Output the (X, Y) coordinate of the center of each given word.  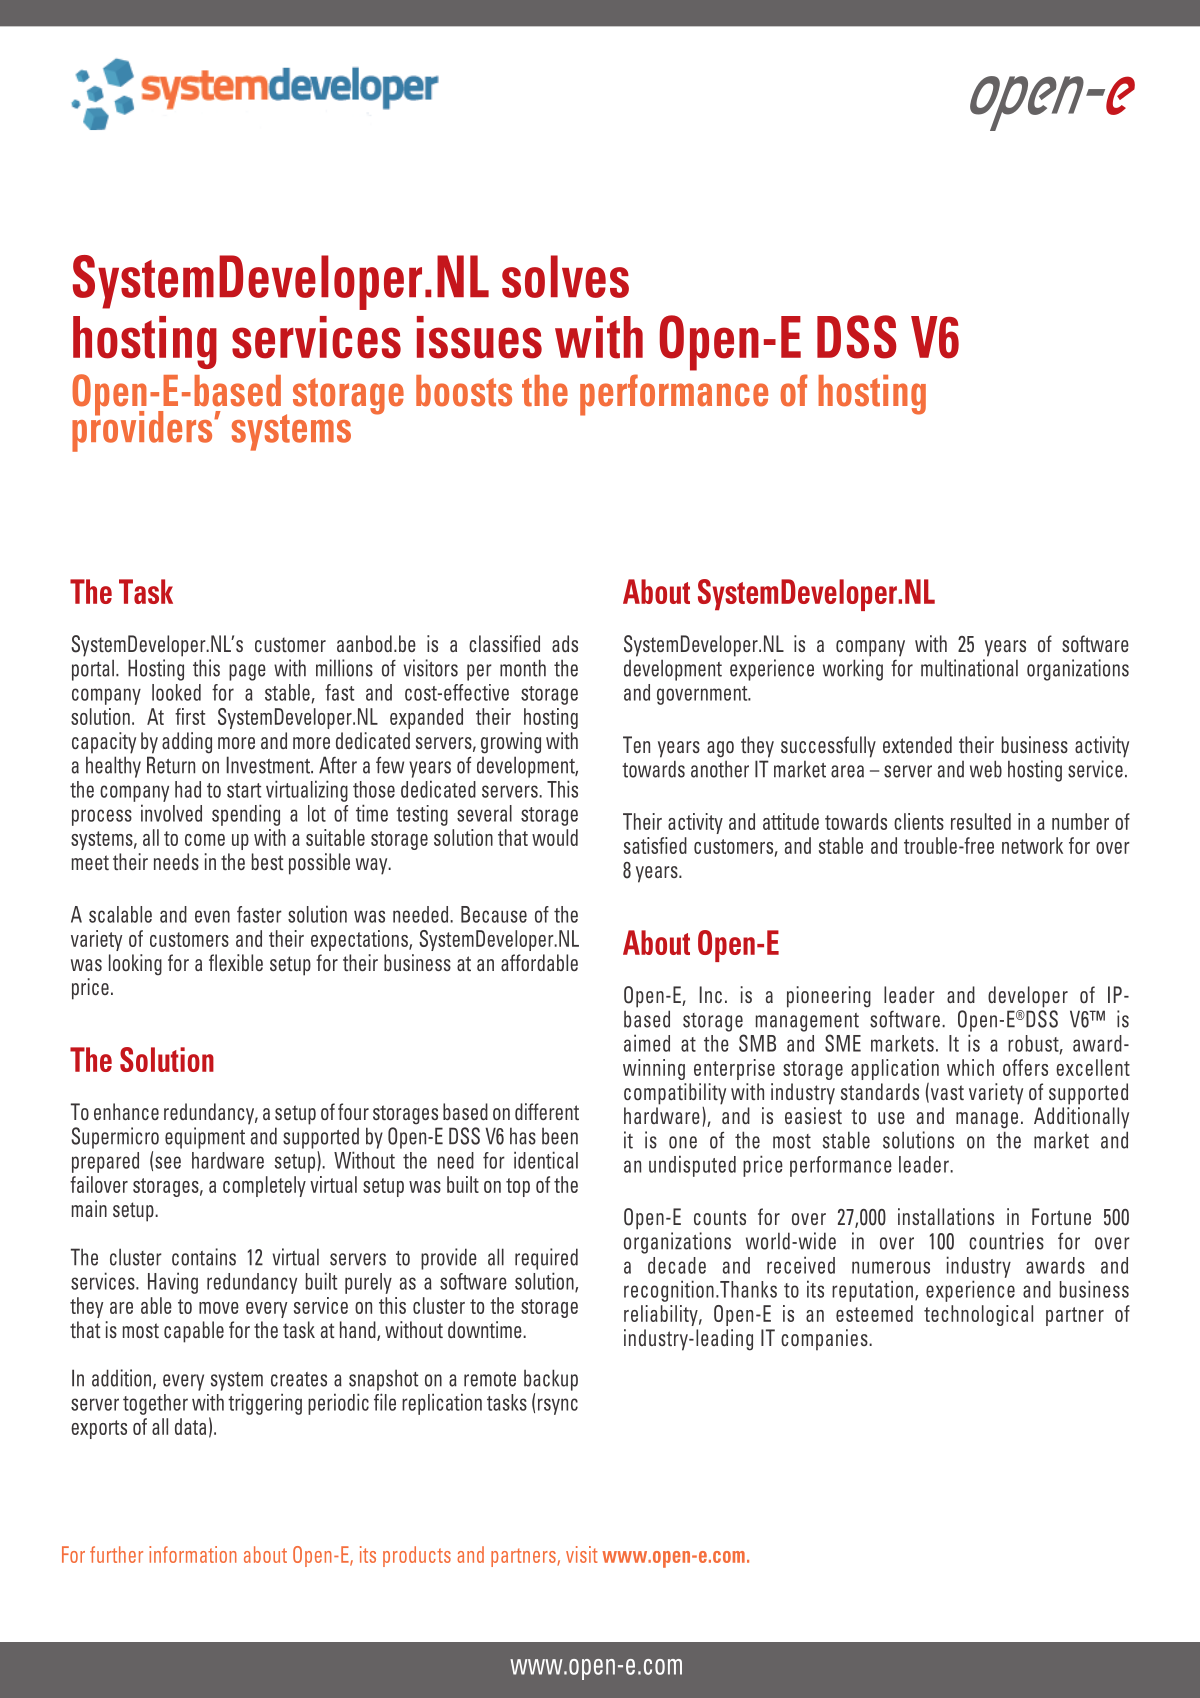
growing (511, 743)
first (190, 716)
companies (825, 1340)
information (193, 1554)
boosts (464, 391)
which (970, 1067)
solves (565, 276)
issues (479, 337)
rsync (558, 1406)
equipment (205, 1138)
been (560, 1136)
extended (917, 744)
